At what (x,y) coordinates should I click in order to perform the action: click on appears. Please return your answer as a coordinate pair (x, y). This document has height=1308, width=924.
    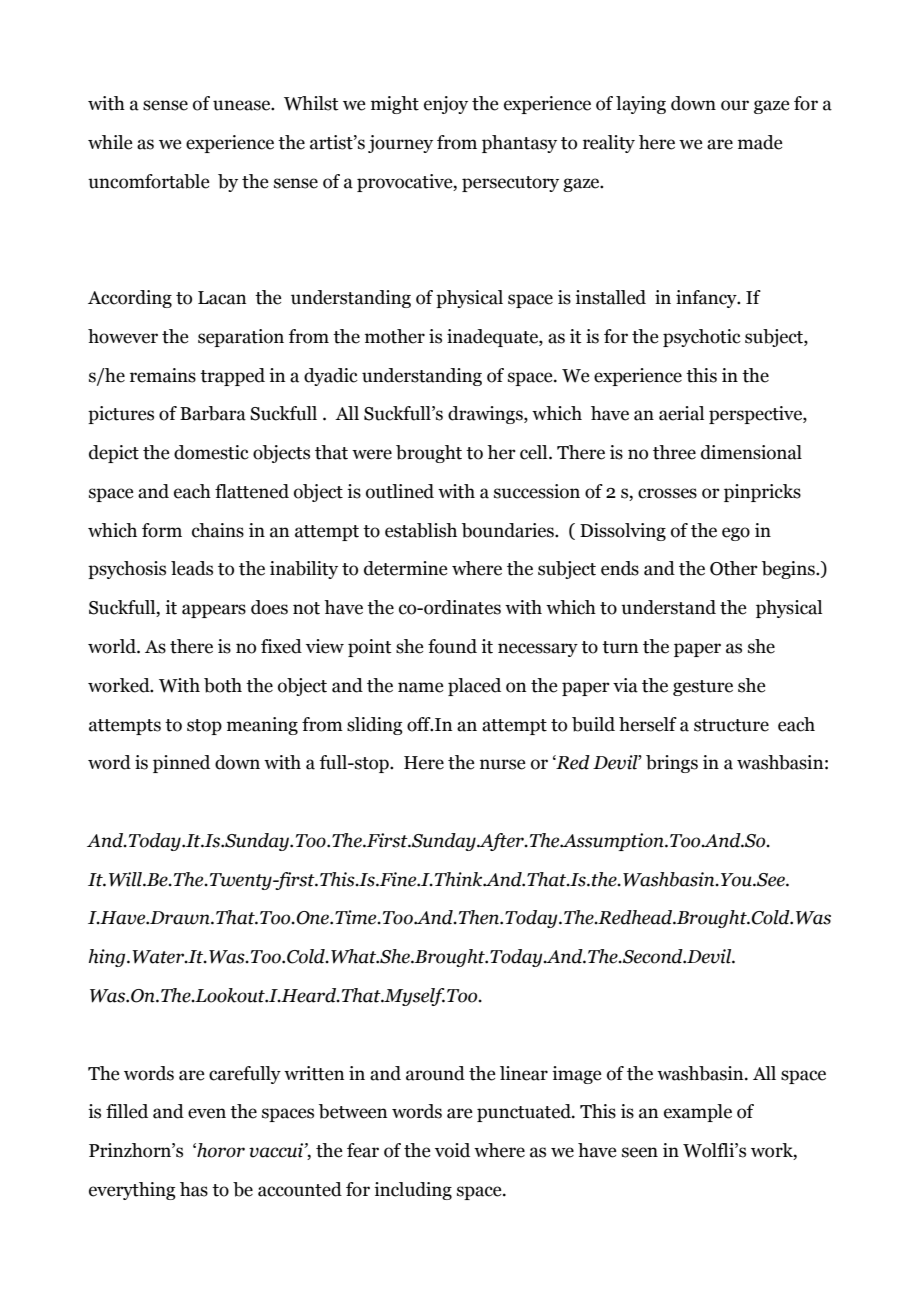
    Looking at the image, I should click on (214, 611).
